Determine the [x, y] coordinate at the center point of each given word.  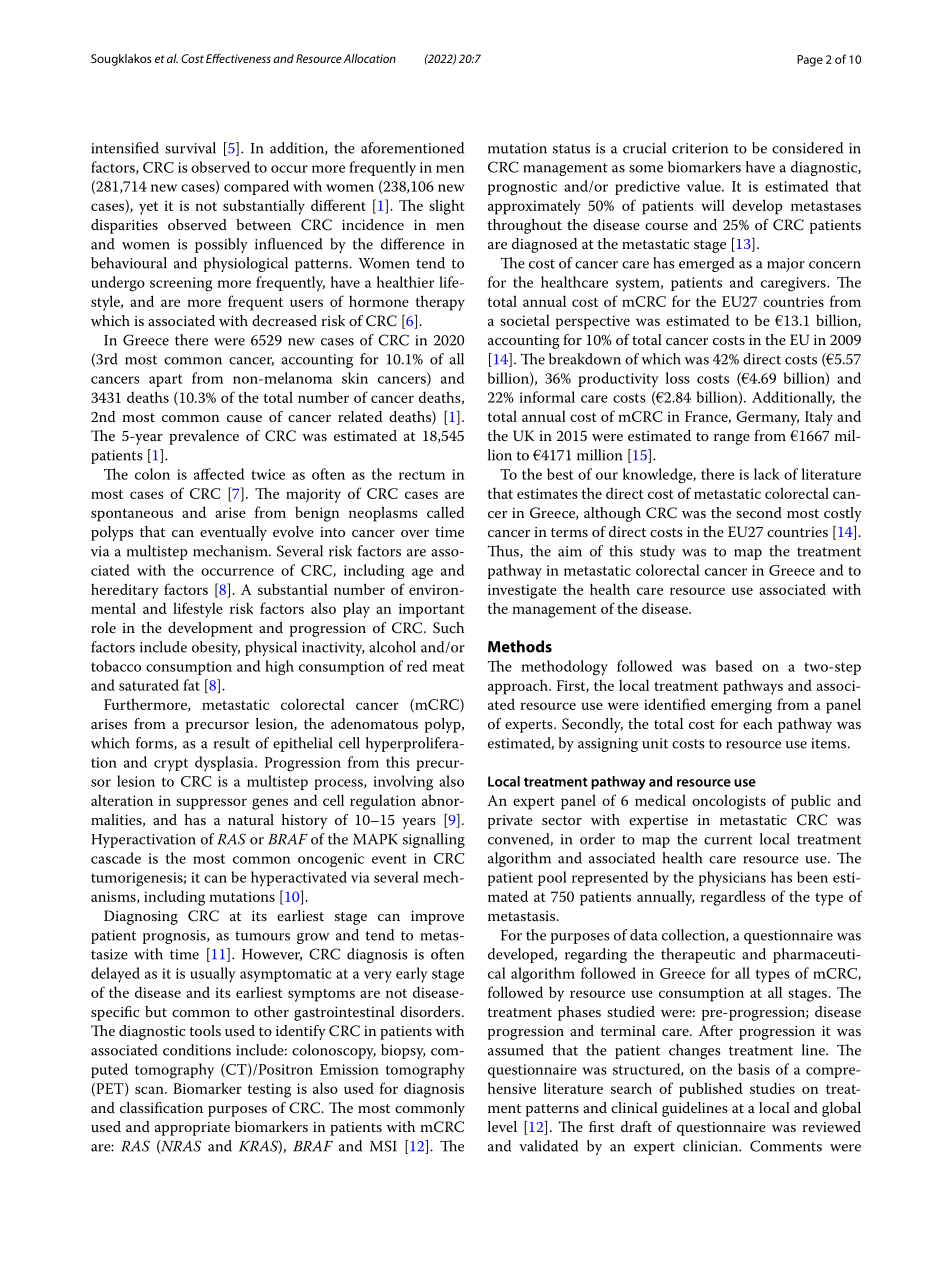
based [734, 666]
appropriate [192, 1129]
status [571, 149]
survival [190, 148]
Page [810, 61]
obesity [216, 648]
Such [448, 628]
